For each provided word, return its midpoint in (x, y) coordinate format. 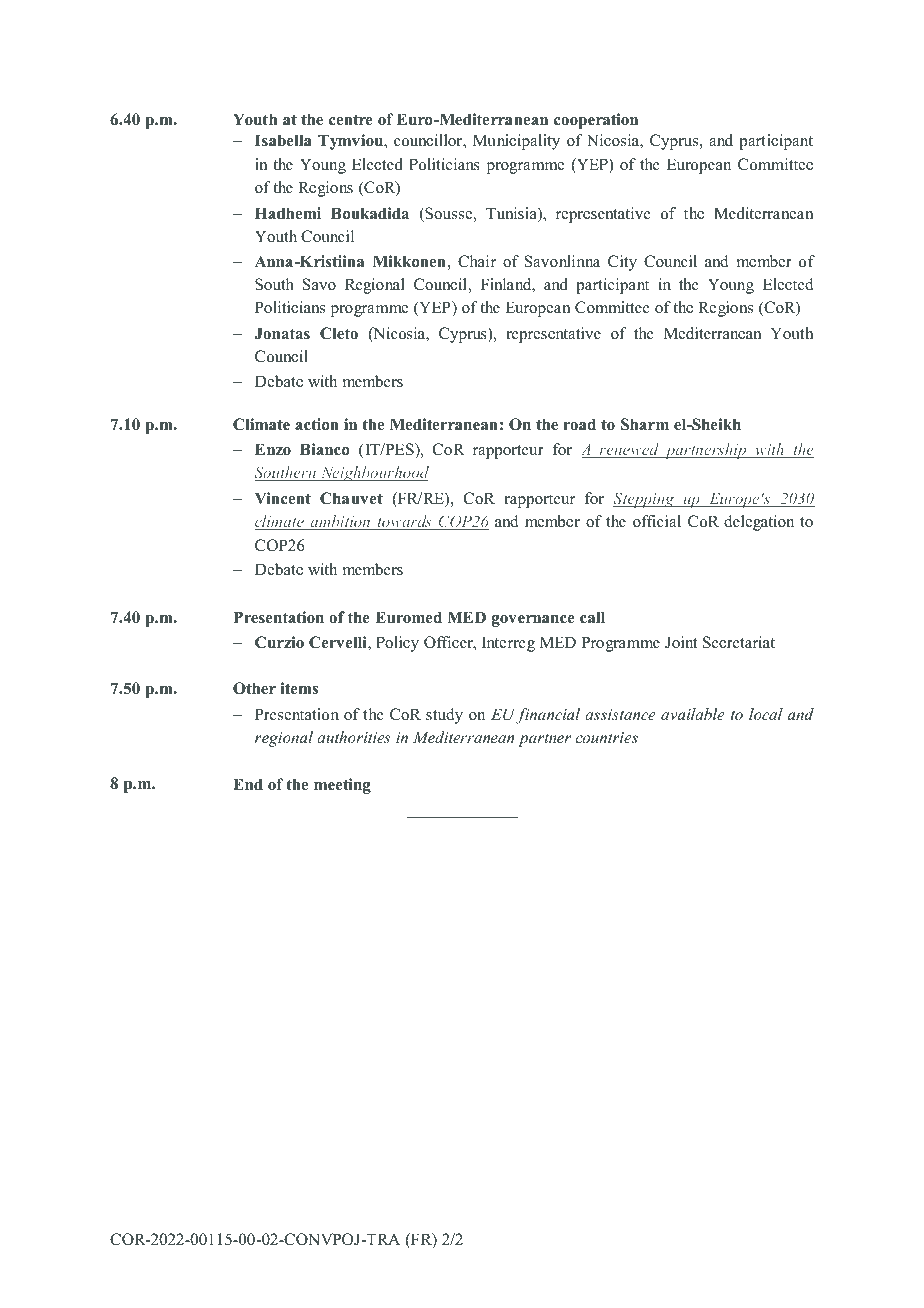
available (693, 714)
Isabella (283, 140)
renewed (629, 450)
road (580, 424)
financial (548, 716)
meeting (342, 786)
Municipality (516, 142)
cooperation (596, 121)
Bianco (324, 449)
